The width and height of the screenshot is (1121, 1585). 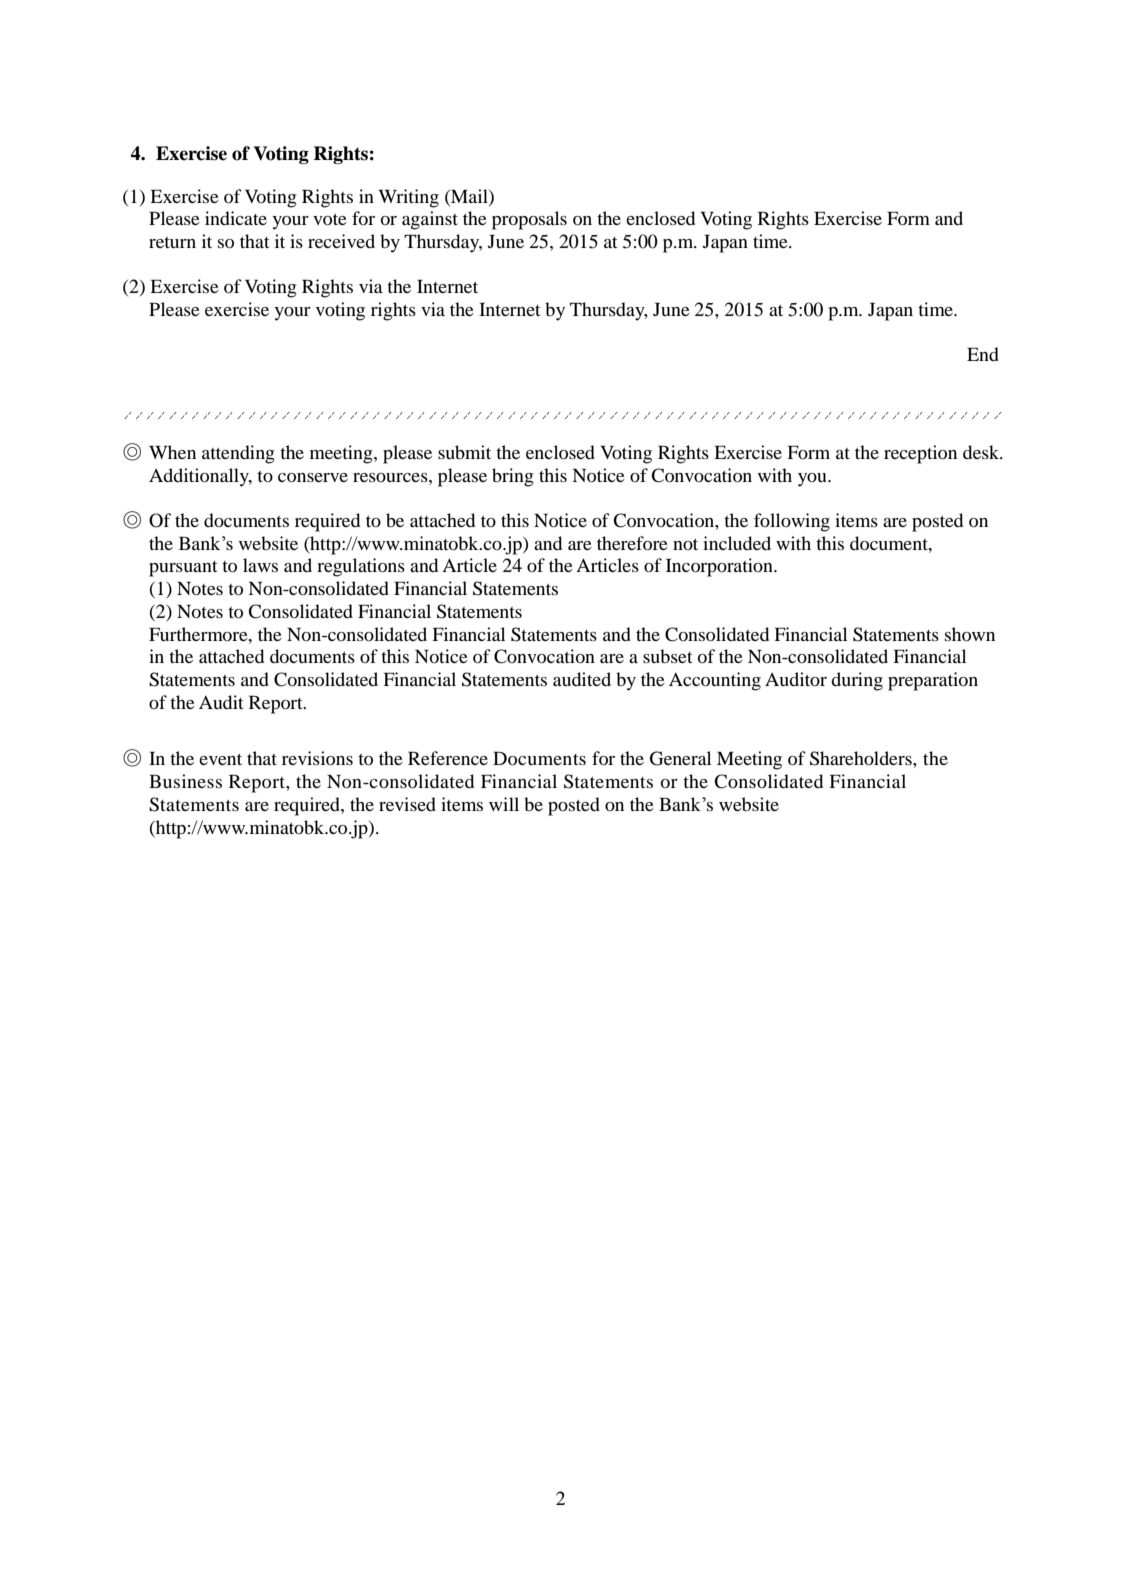 What do you see at coordinates (464, 452) in the screenshot?
I see `submit` at bounding box center [464, 452].
